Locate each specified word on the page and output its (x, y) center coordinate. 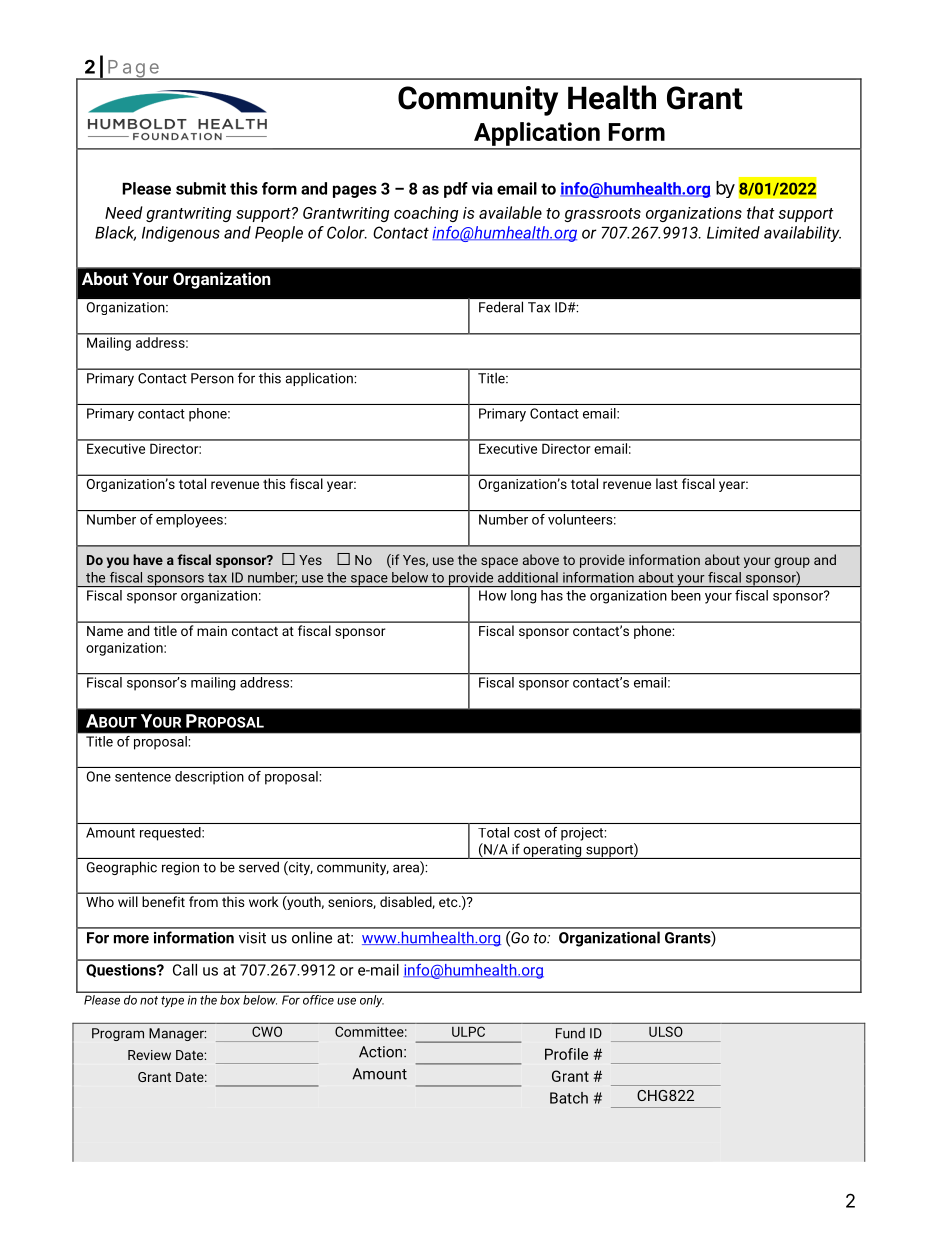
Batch (569, 1098)
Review (149, 1055)
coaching (426, 214)
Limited (733, 232)
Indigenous (181, 234)
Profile (566, 1054)
